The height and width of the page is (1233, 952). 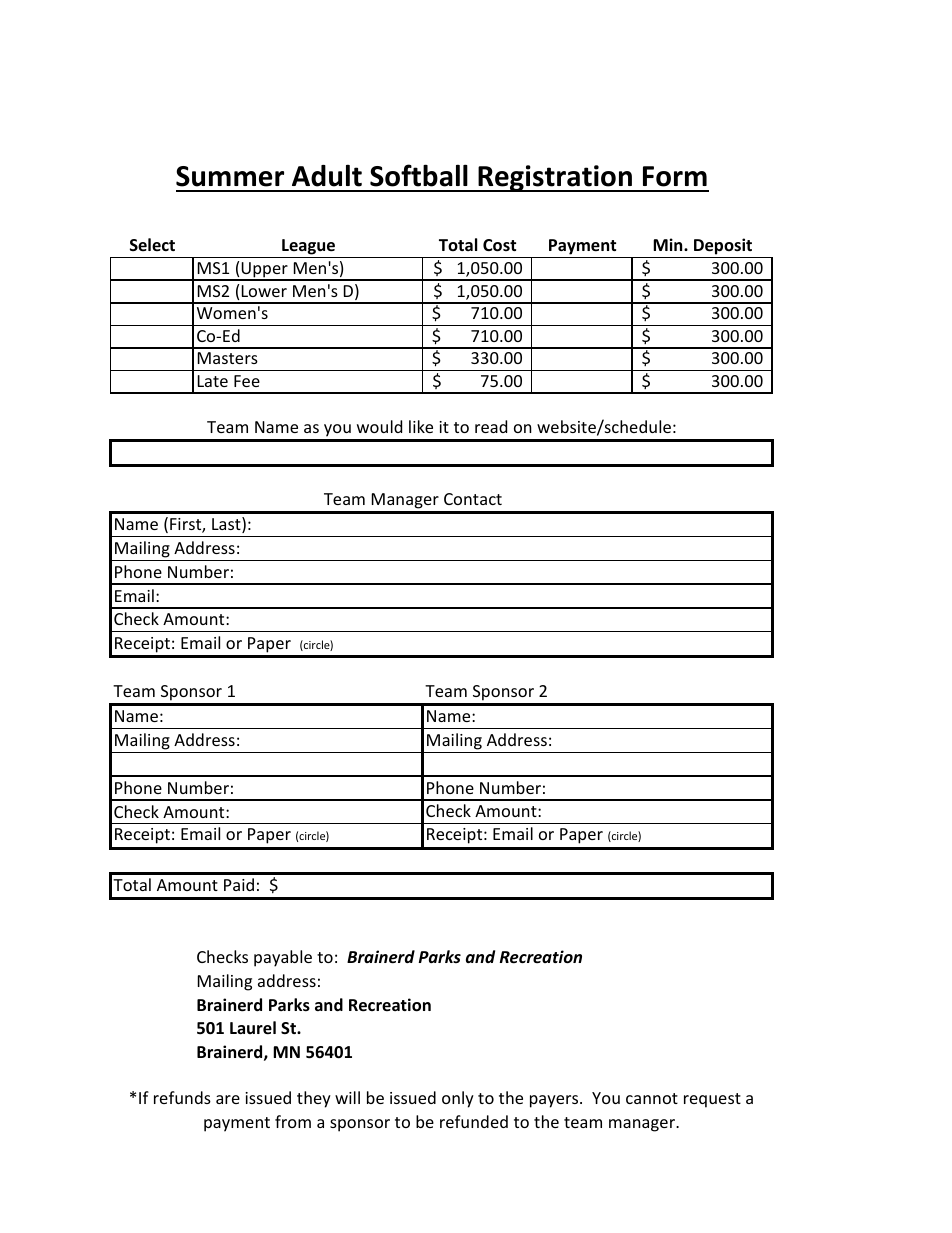 What do you see at coordinates (283, 958) in the page?
I see `payable` at bounding box center [283, 958].
